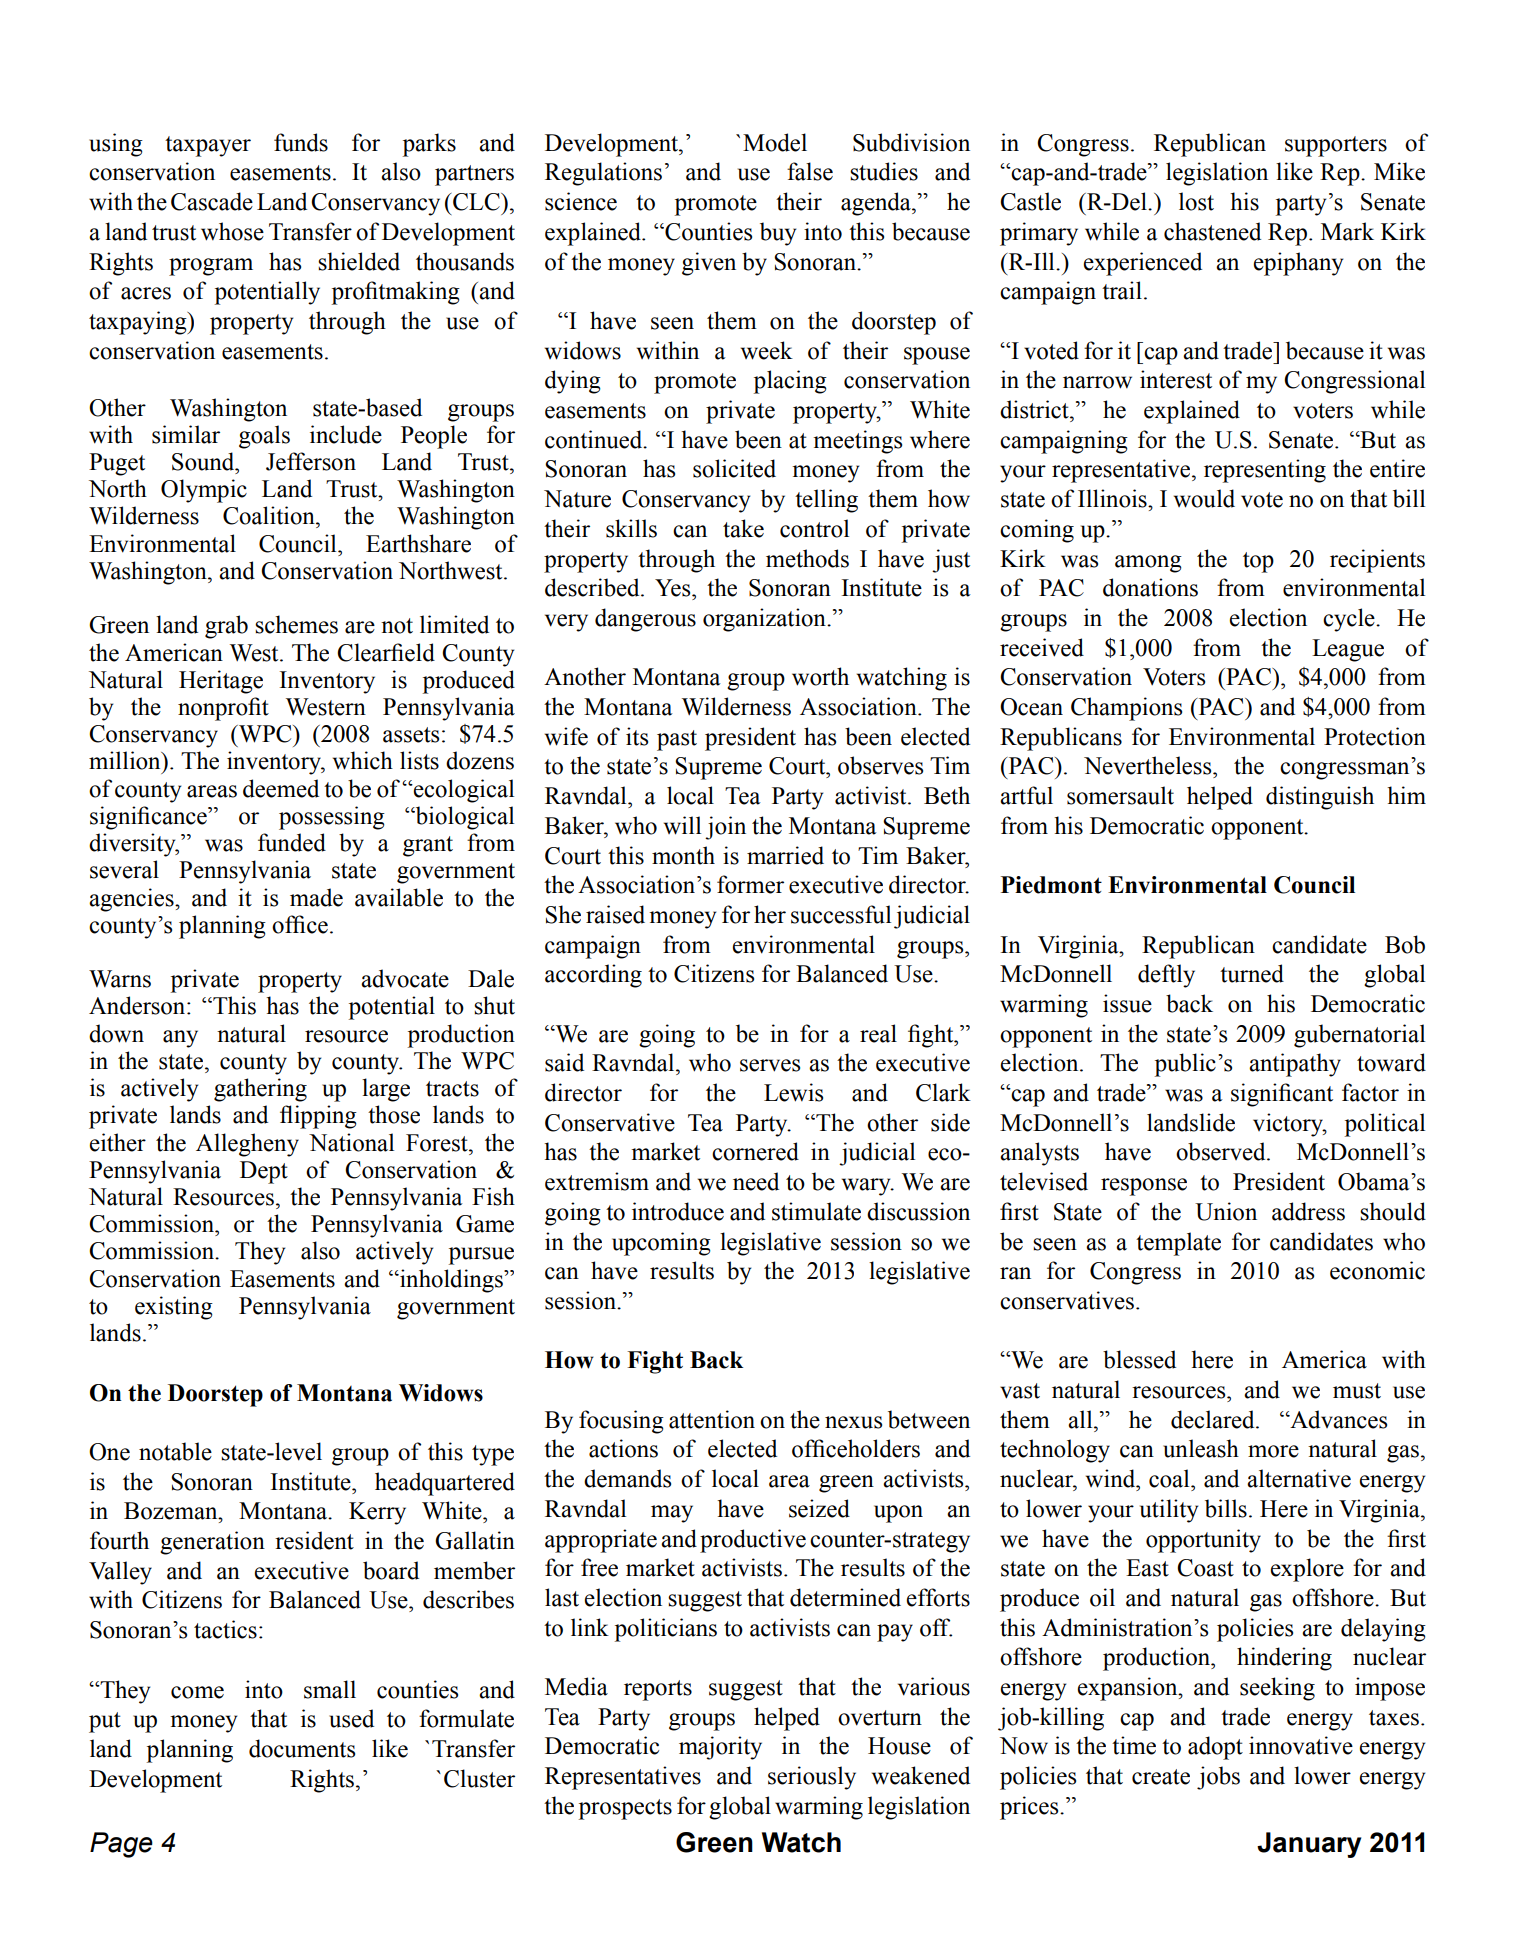 The image size is (1515, 1960). I want to click on existing, so click(174, 1308).
